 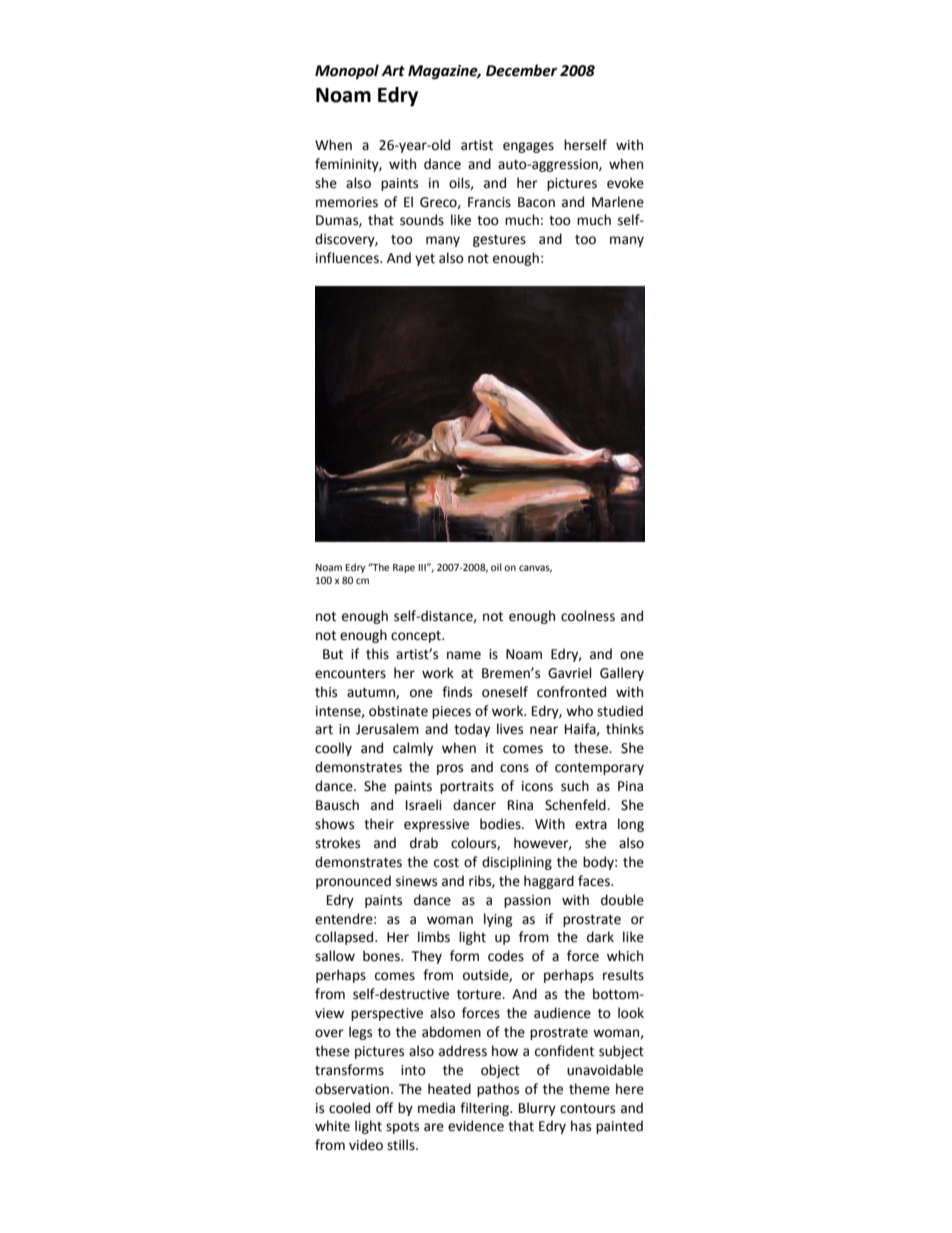 What do you see at coordinates (379, 824) in the image?
I see `their` at bounding box center [379, 824].
